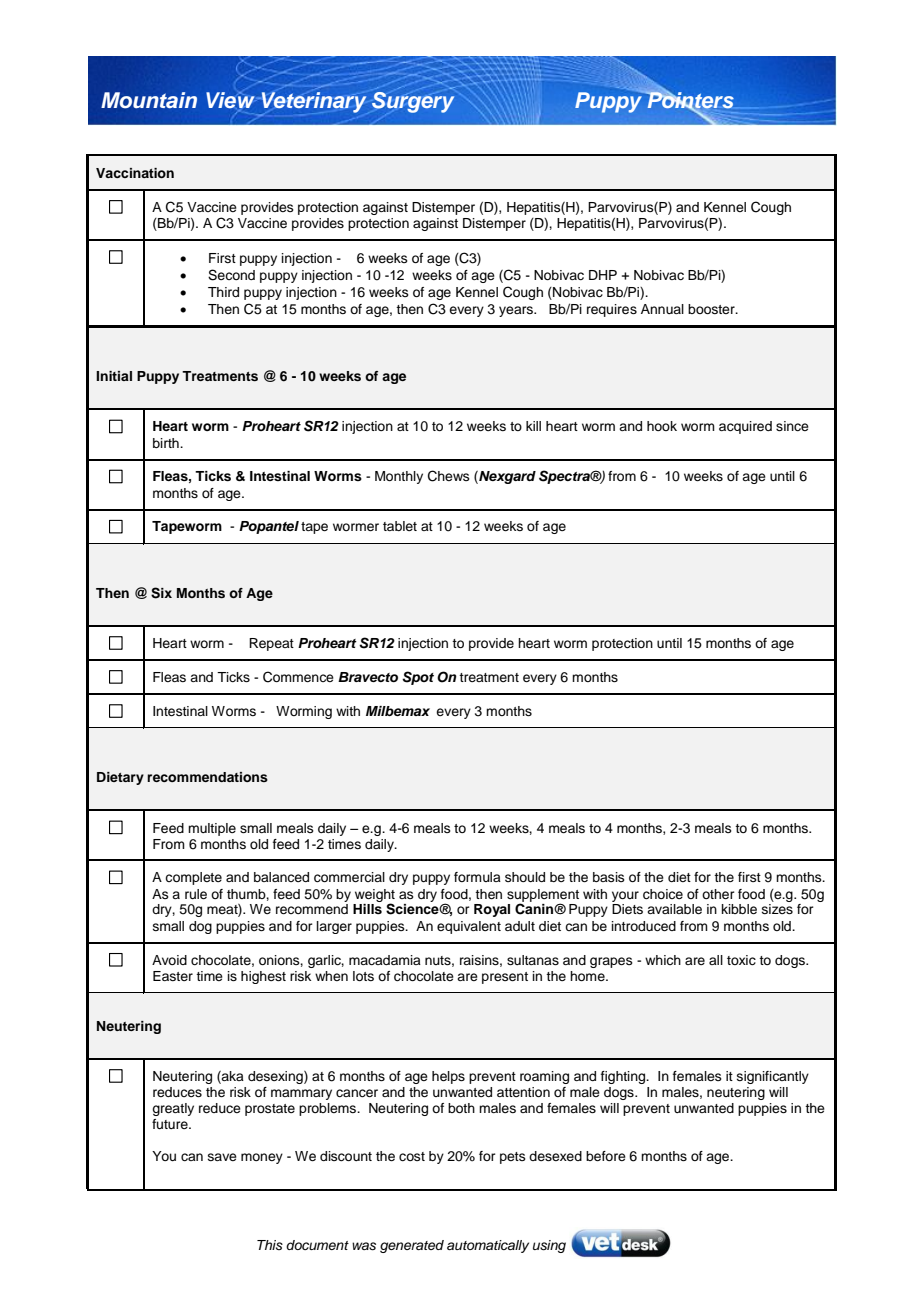  Describe the element at coordinates (149, 100) in the screenshot. I see `Mountain` at that location.
